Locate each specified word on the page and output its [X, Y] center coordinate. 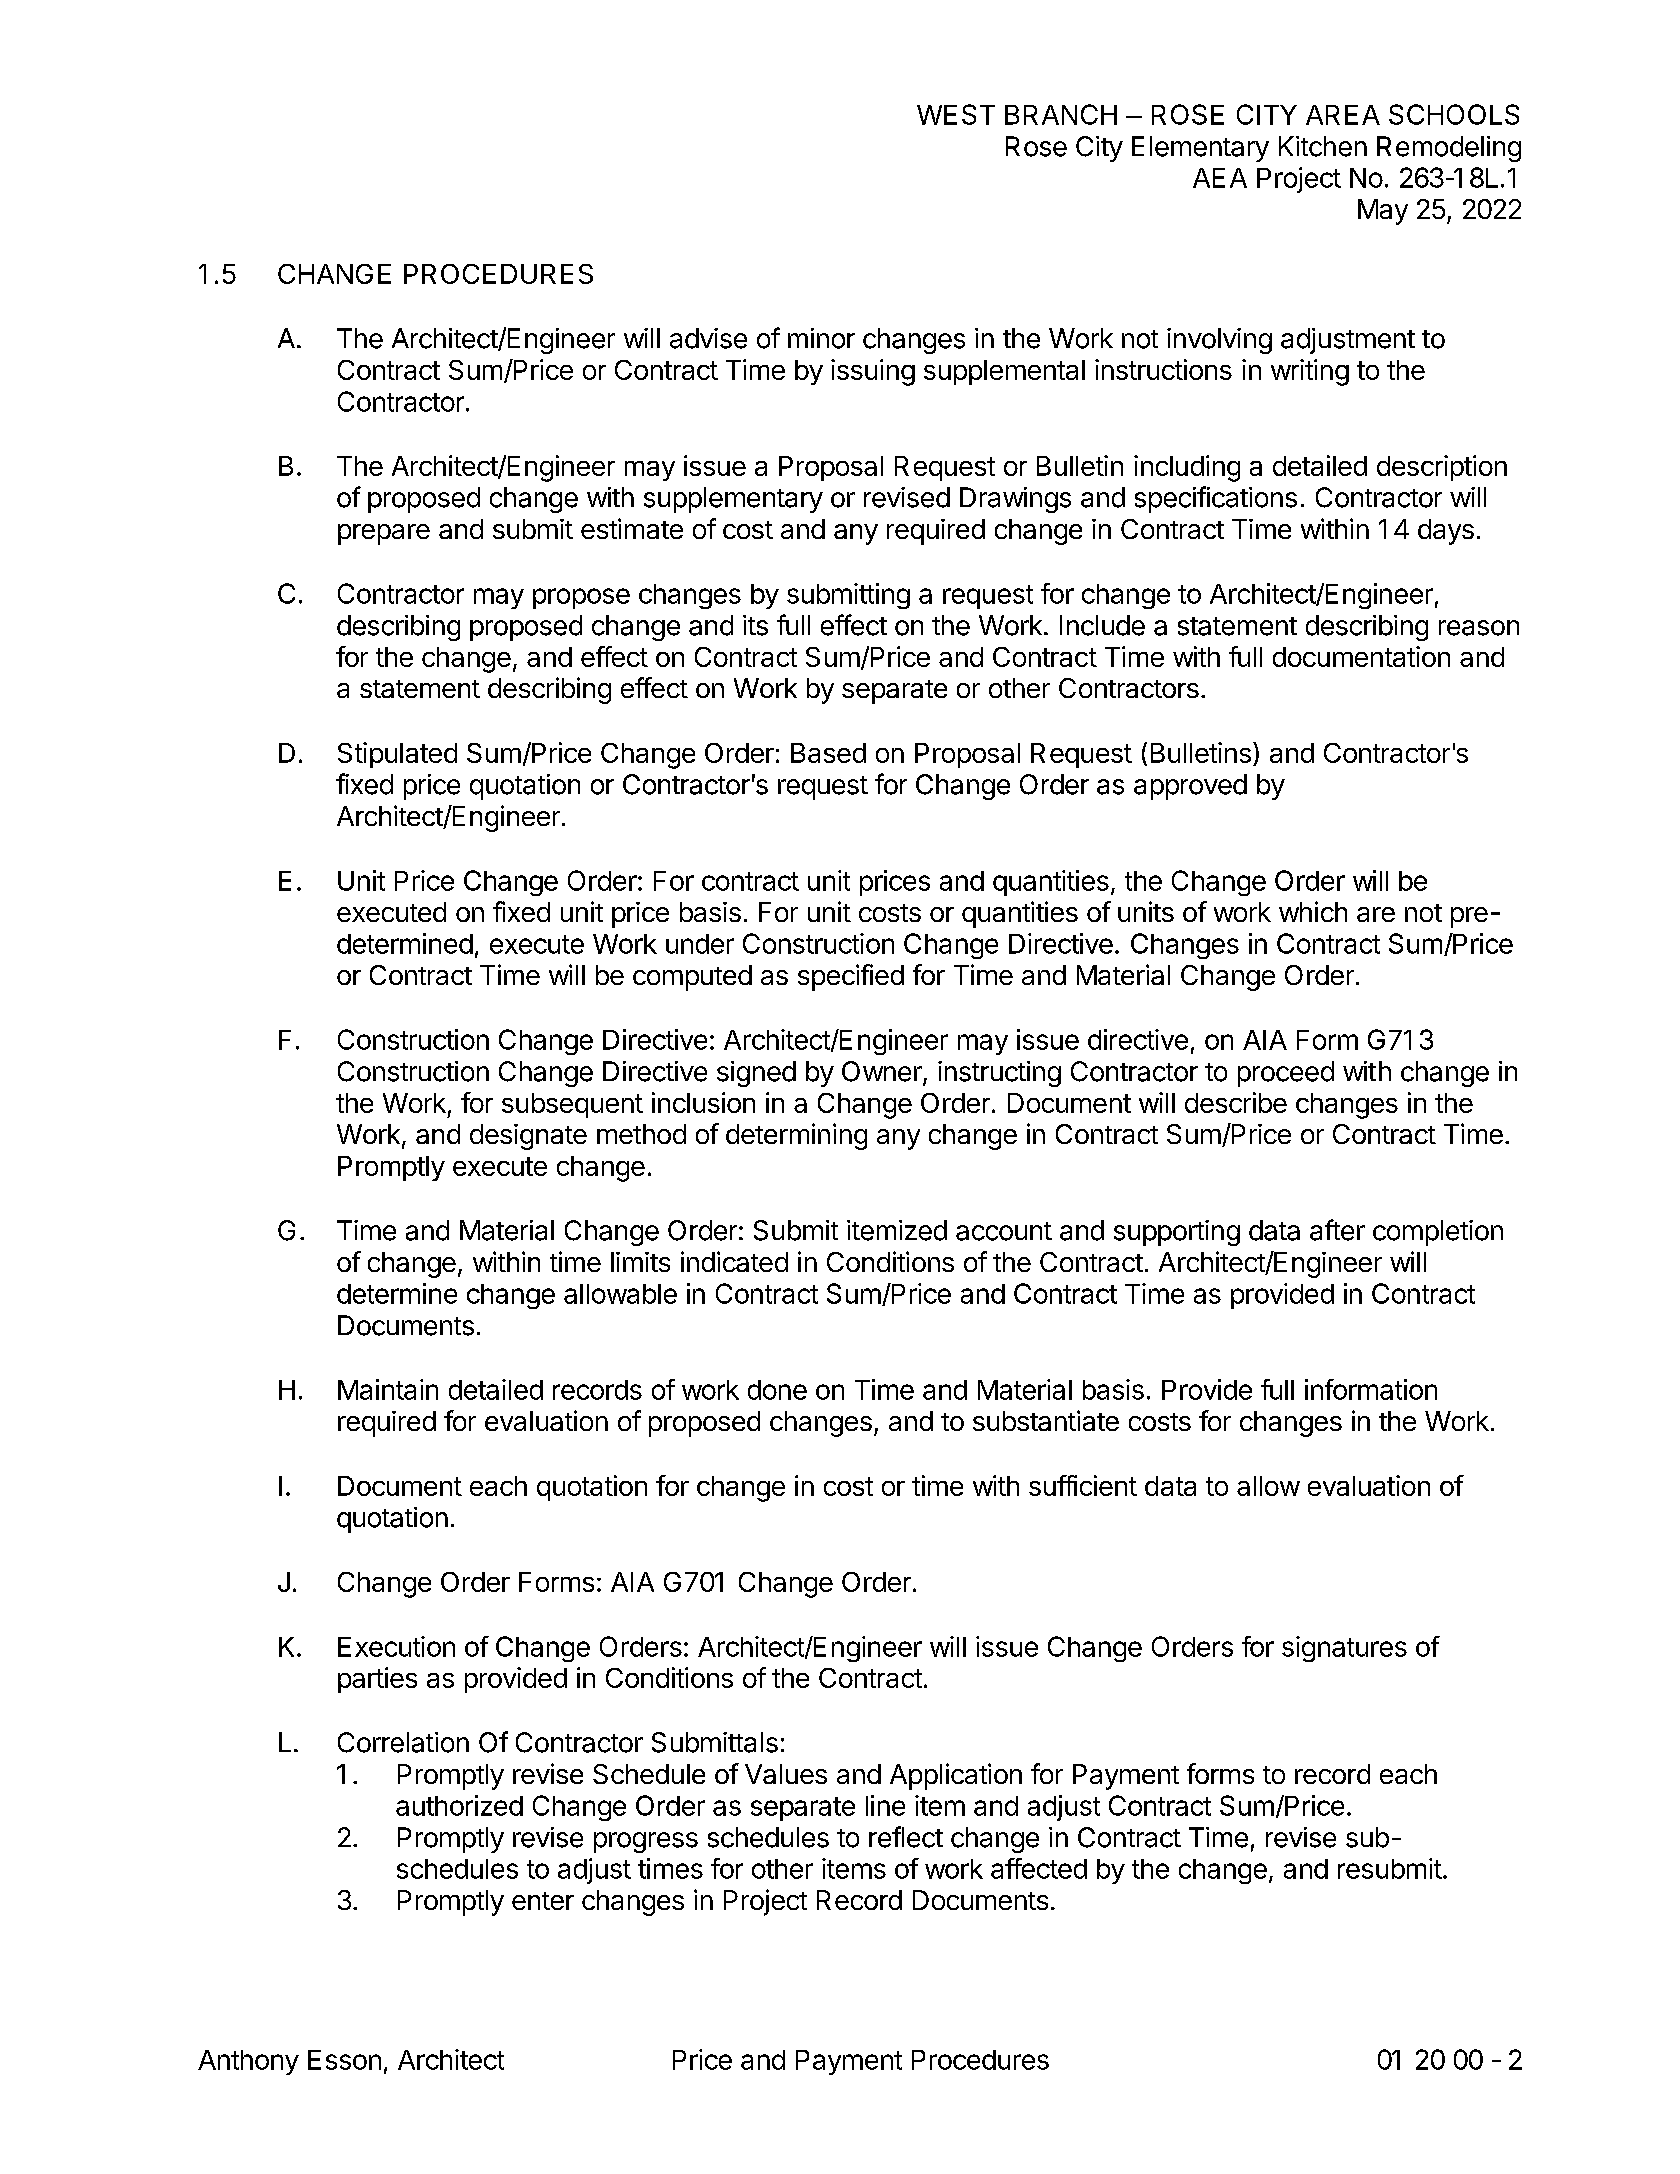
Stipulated [397, 755]
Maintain [388, 1389]
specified [851, 977]
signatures [1344, 1649]
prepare [384, 534]
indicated [734, 1261]
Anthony [248, 2062]
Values [786, 1774]
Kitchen [1323, 146]
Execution [396, 1646]
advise [708, 338]
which [1313, 911]
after [1337, 1230]
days [1446, 532]
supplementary [733, 500]
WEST [956, 114]
